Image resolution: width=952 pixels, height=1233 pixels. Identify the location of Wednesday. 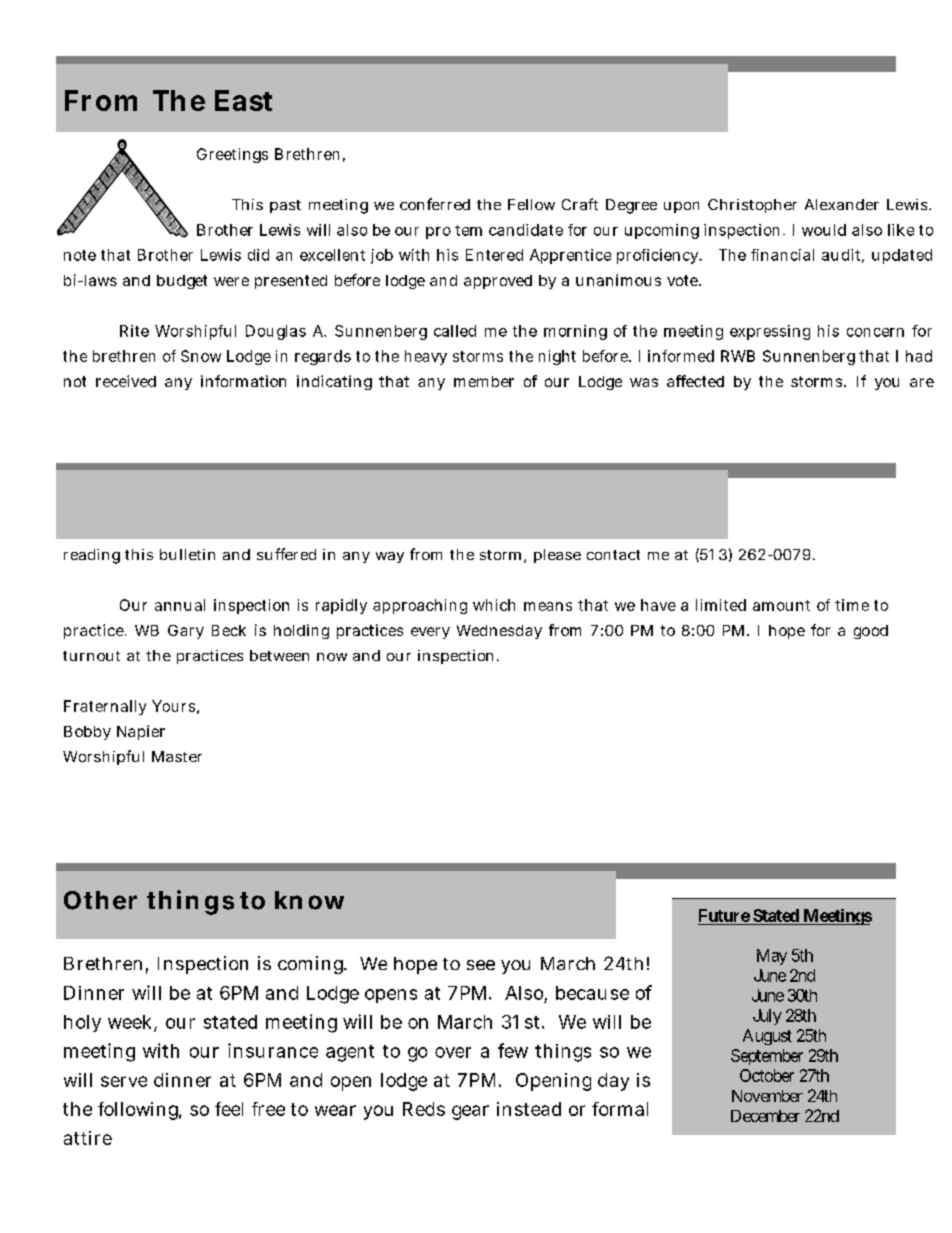
(499, 632).
